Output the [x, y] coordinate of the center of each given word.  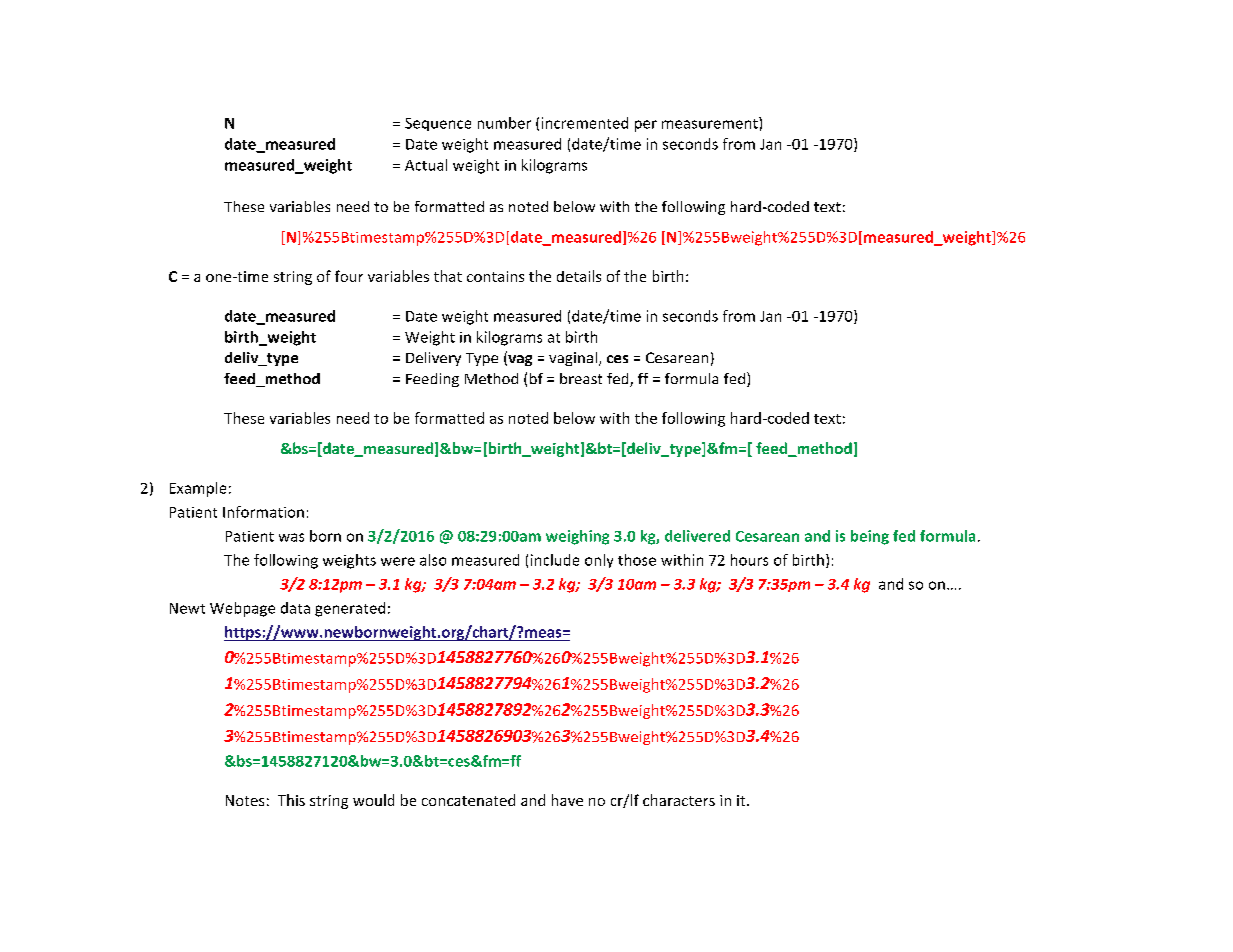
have [567, 800]
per [646, 126]
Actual [426, 165]
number [504, 123]
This [291, 800]
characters [679, 800]
